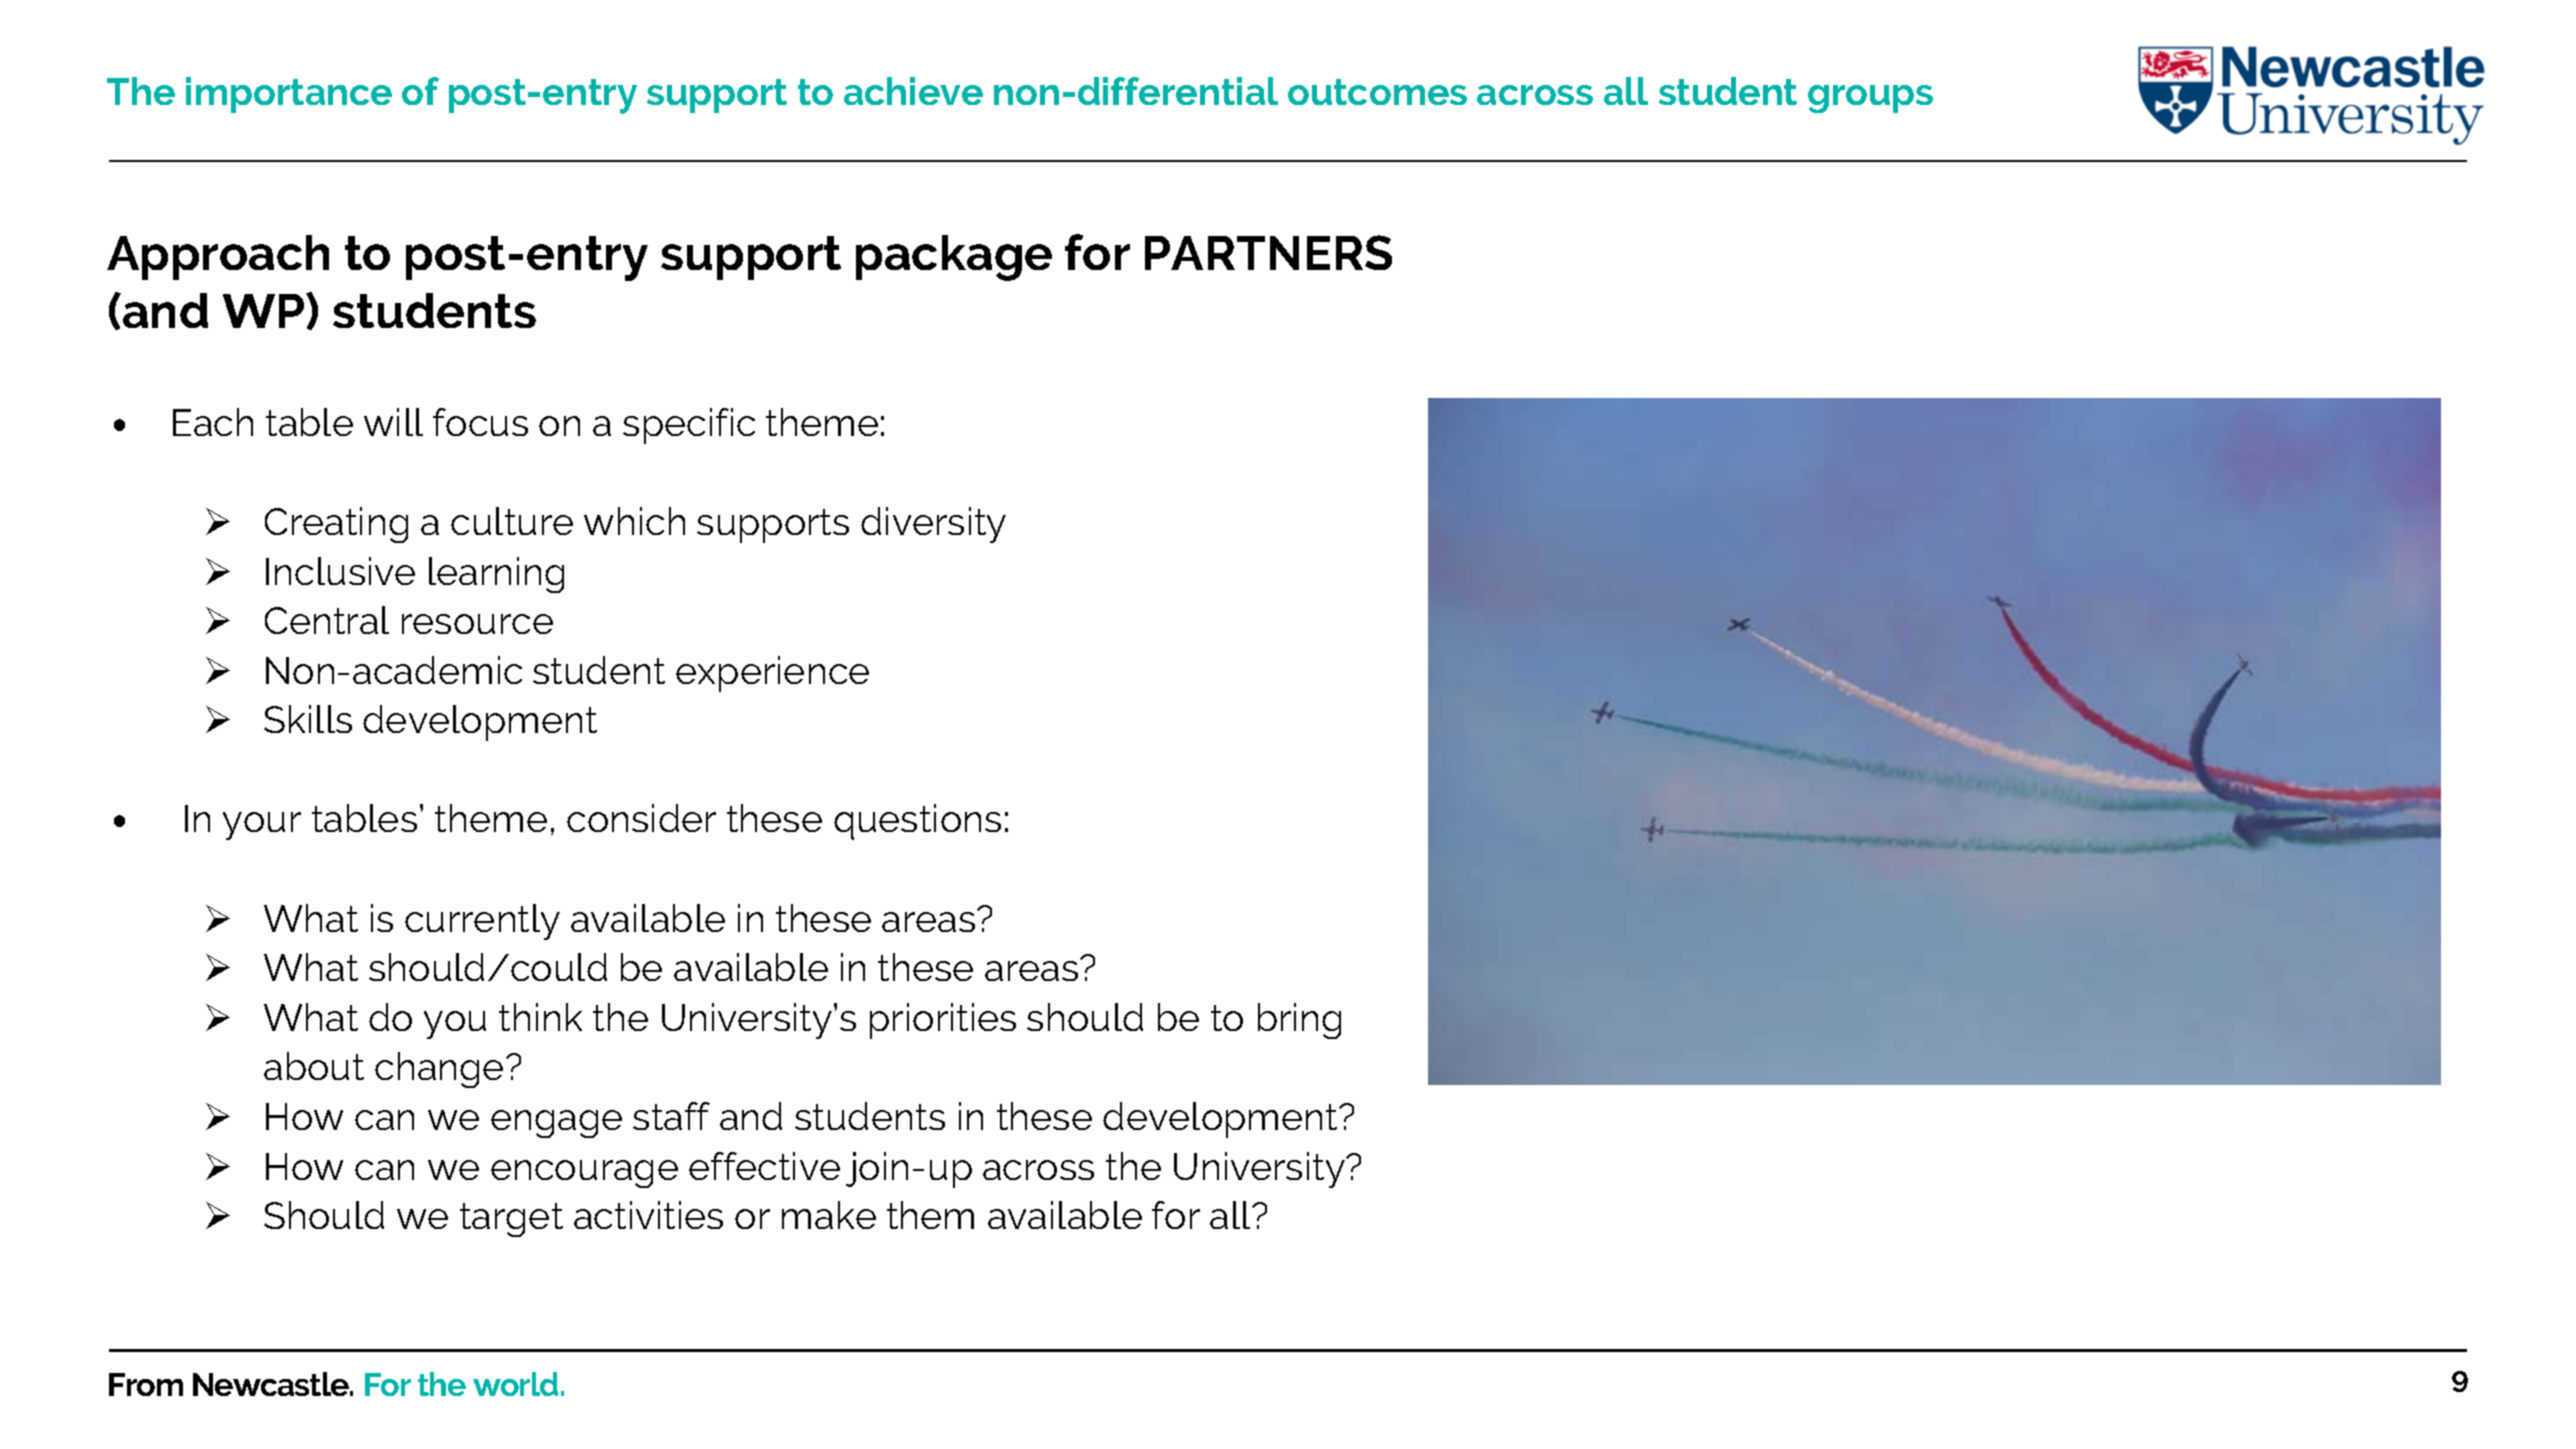 The image size is (2576, 1449). I want to click on Creating, so click(336, 525).
